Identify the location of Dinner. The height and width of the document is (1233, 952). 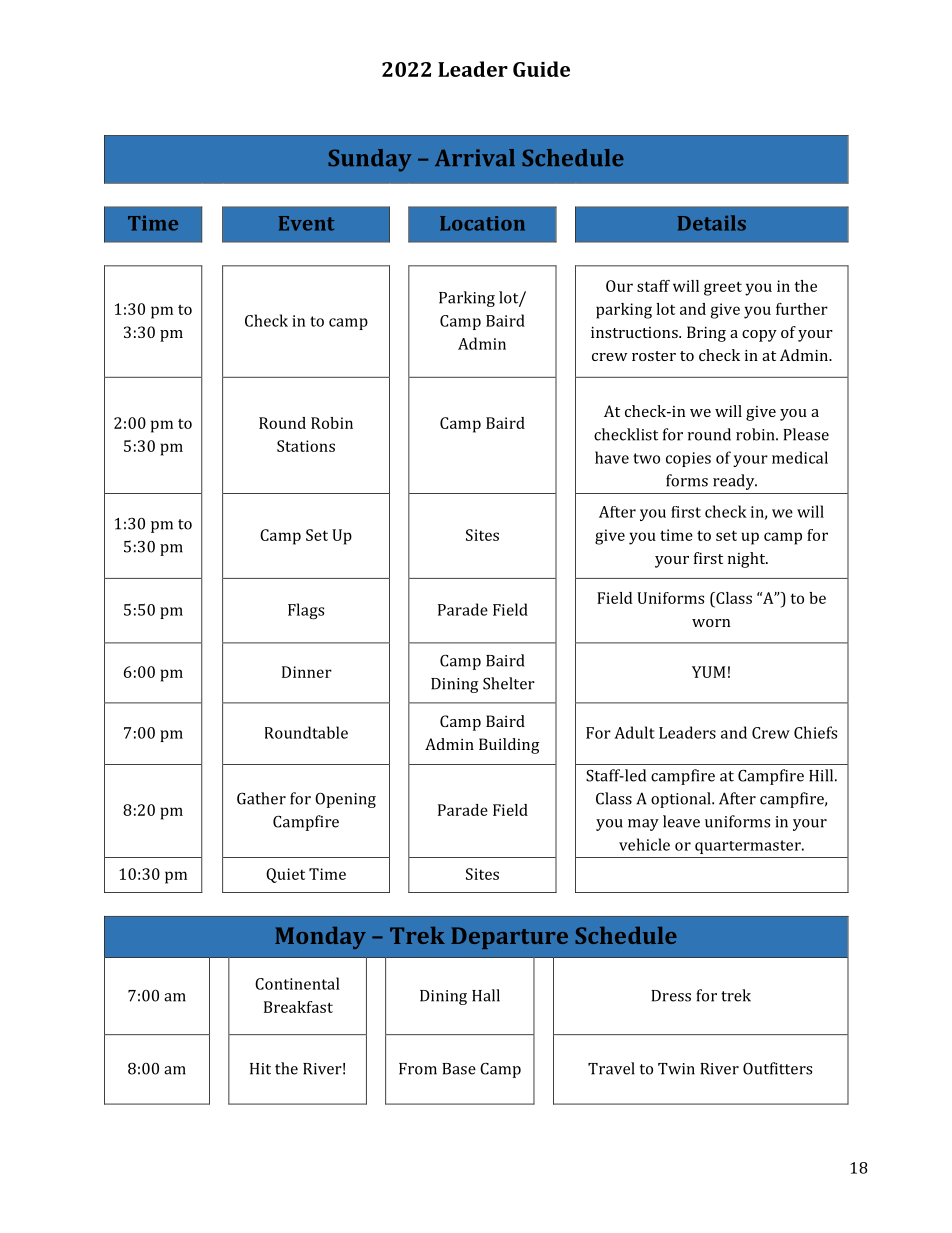
(307, 672).
